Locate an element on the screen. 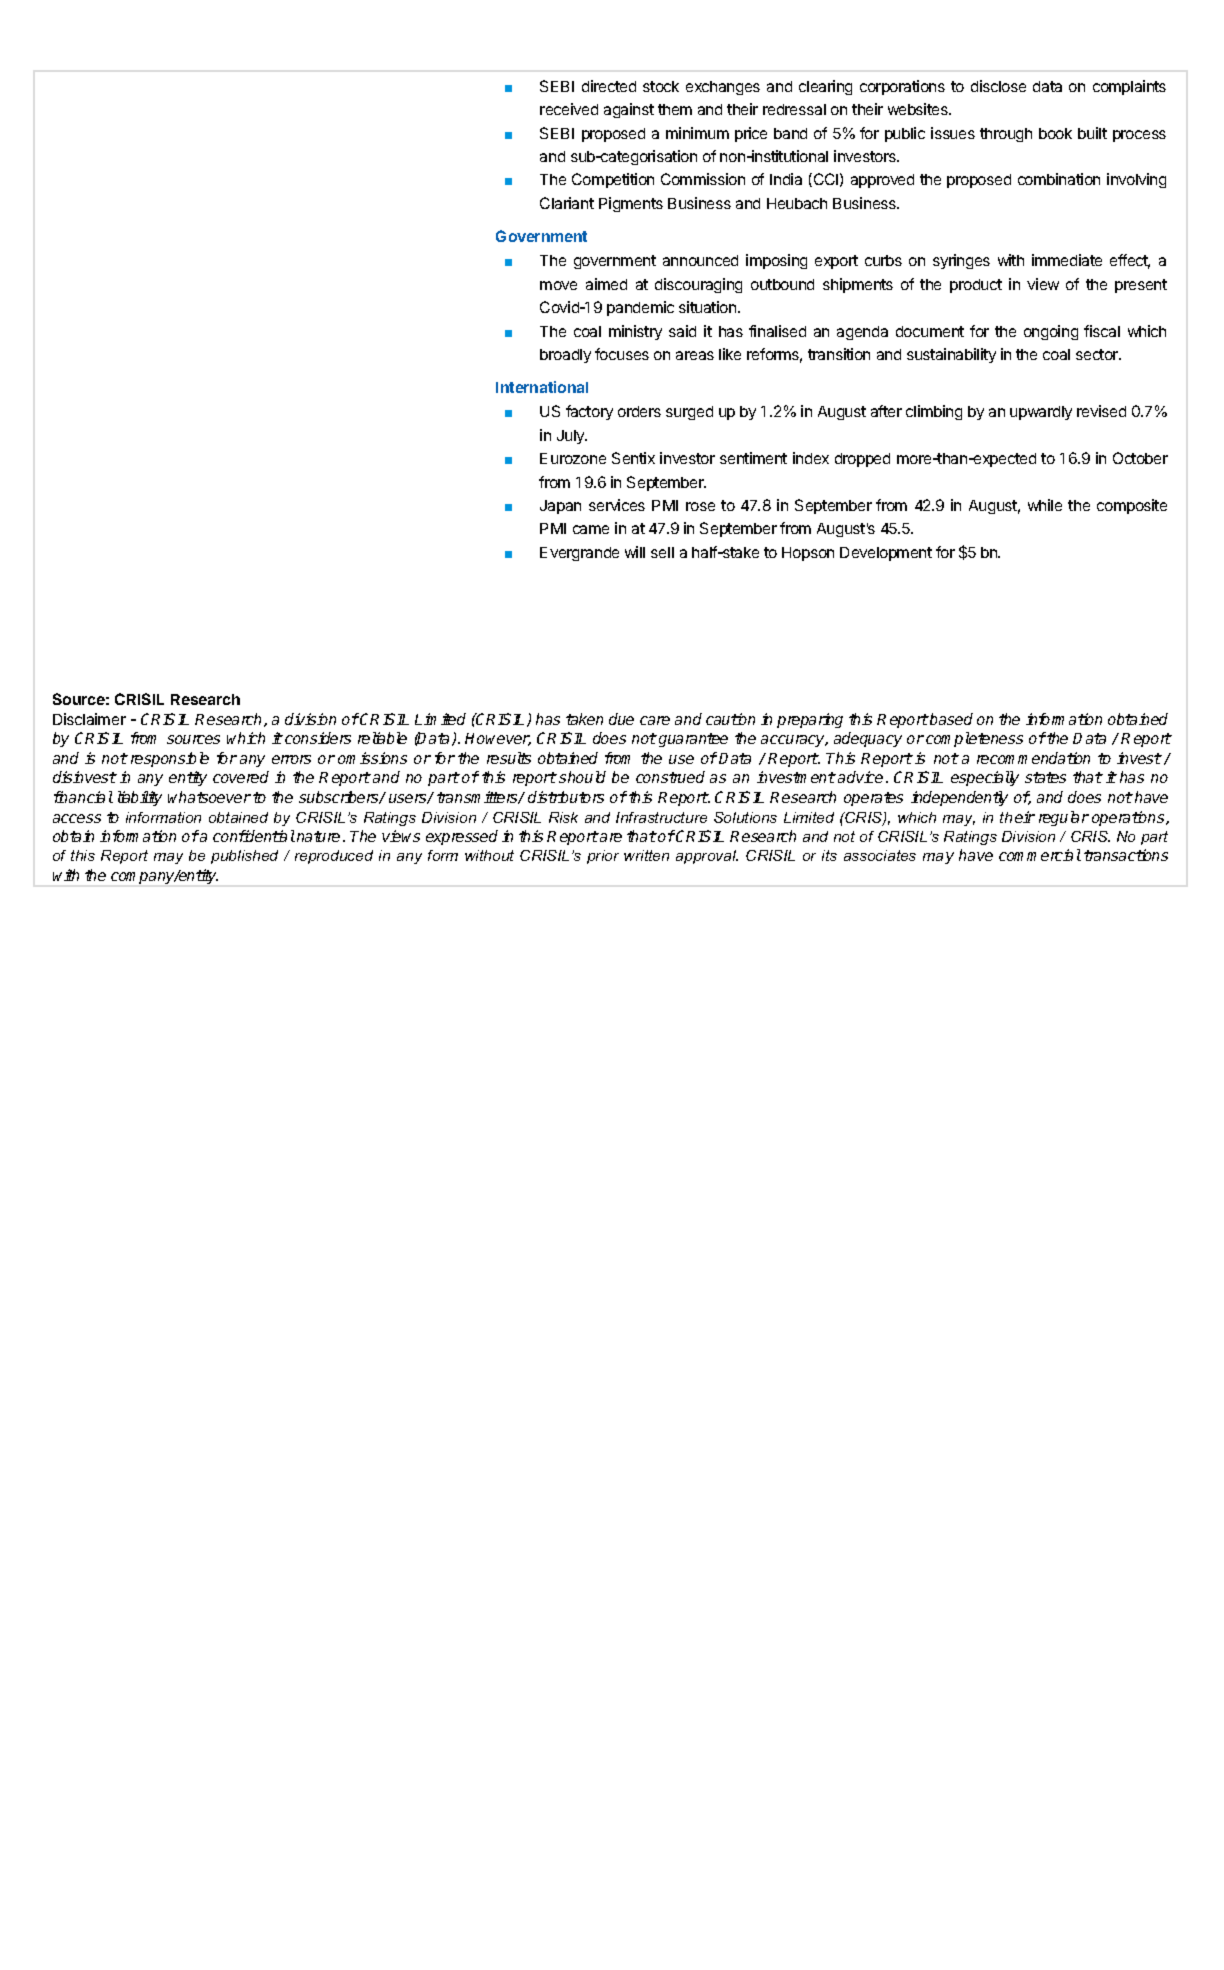 This screenshot has width=1224, height=1970. confidential is located at coordinates (254, 836).
